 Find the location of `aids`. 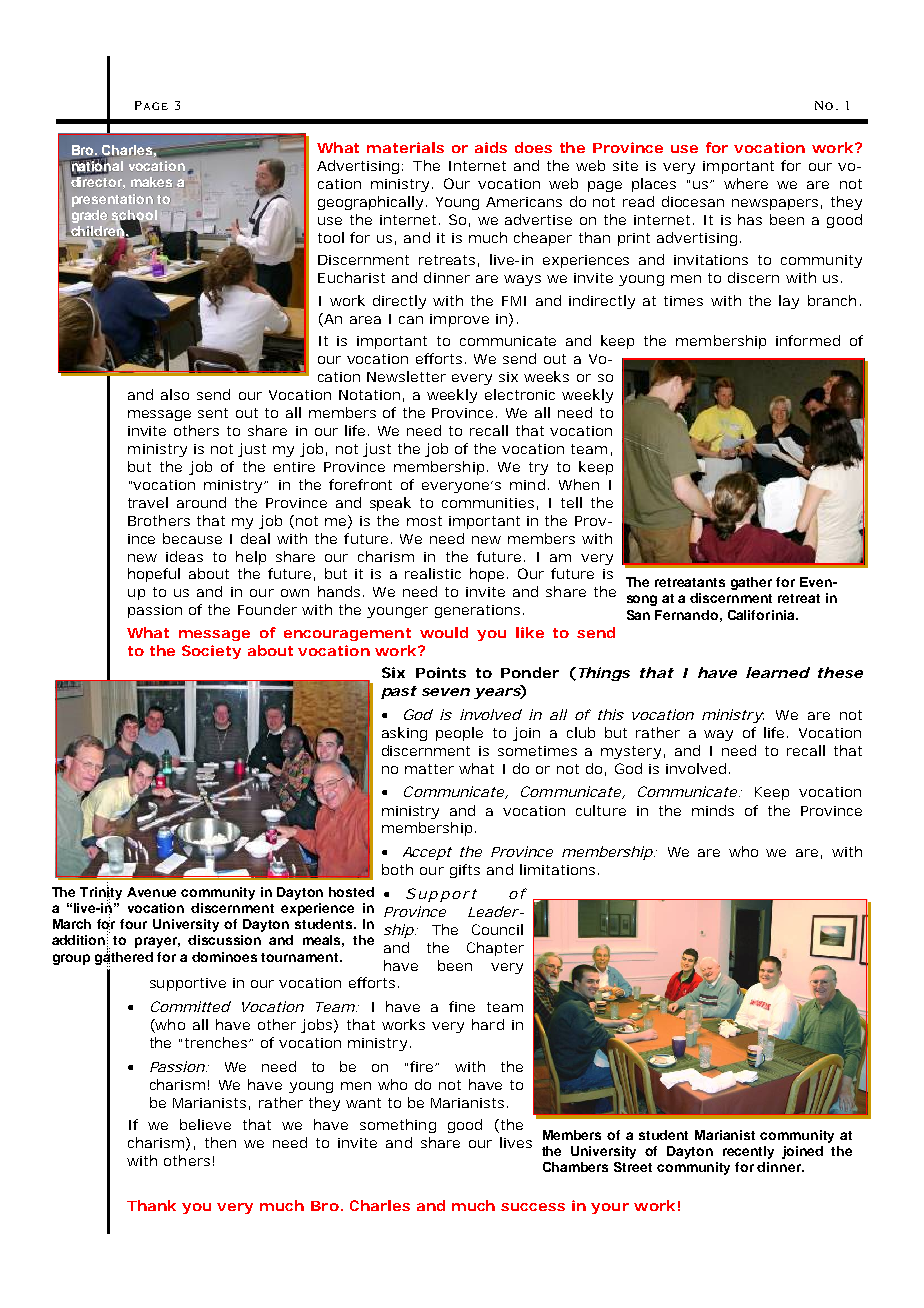

aids is located at coordinates (491, 147).
